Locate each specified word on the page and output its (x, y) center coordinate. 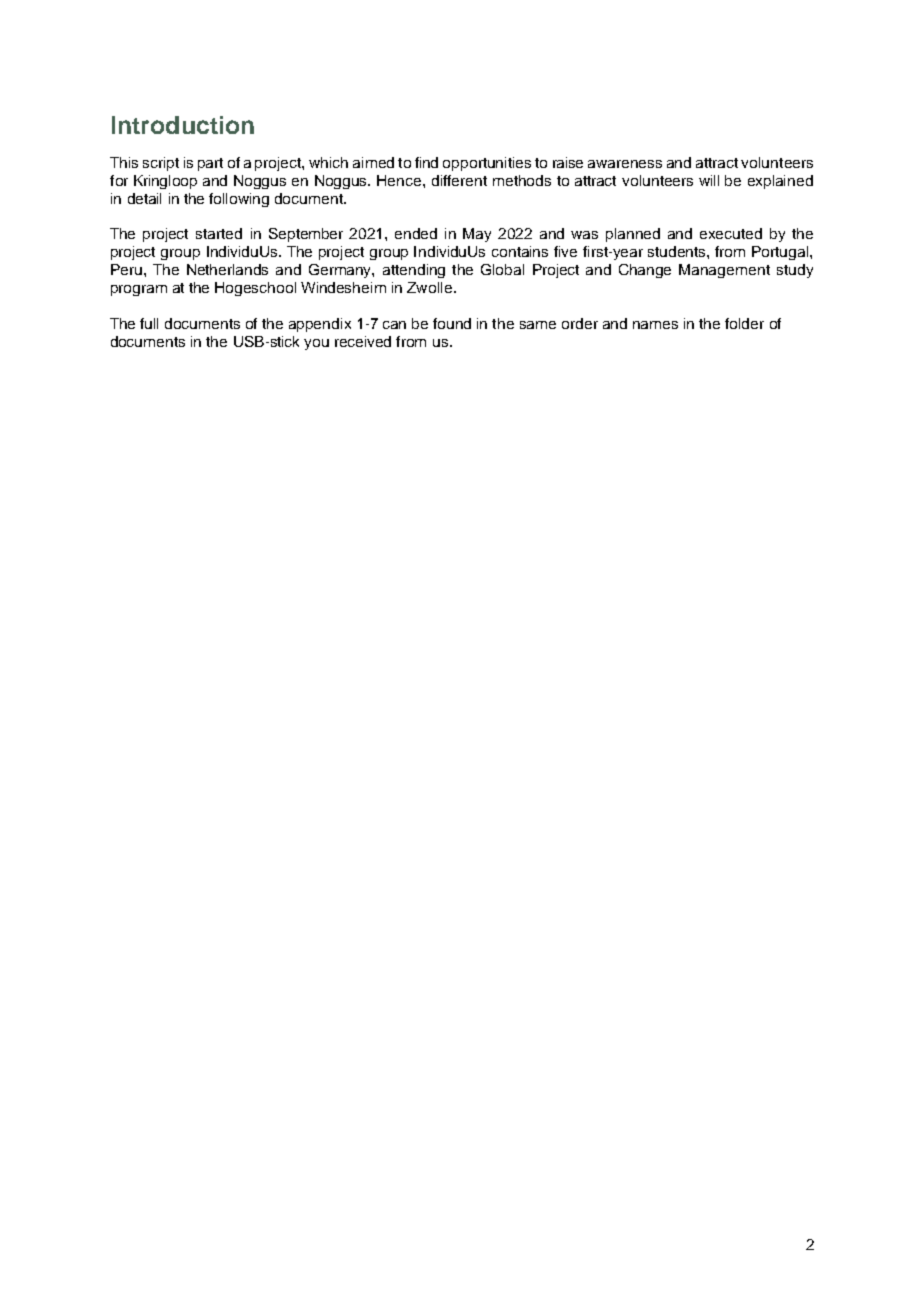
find (426, 162)
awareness (625, 164)
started (219, 233)
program (139, 290)
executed (731, 233)
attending (414, 271)
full (149, 323)
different (459, 180)
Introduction (183, 125)
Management (724, 271)
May (477, 235)
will (709, 180)
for (119, 180)
